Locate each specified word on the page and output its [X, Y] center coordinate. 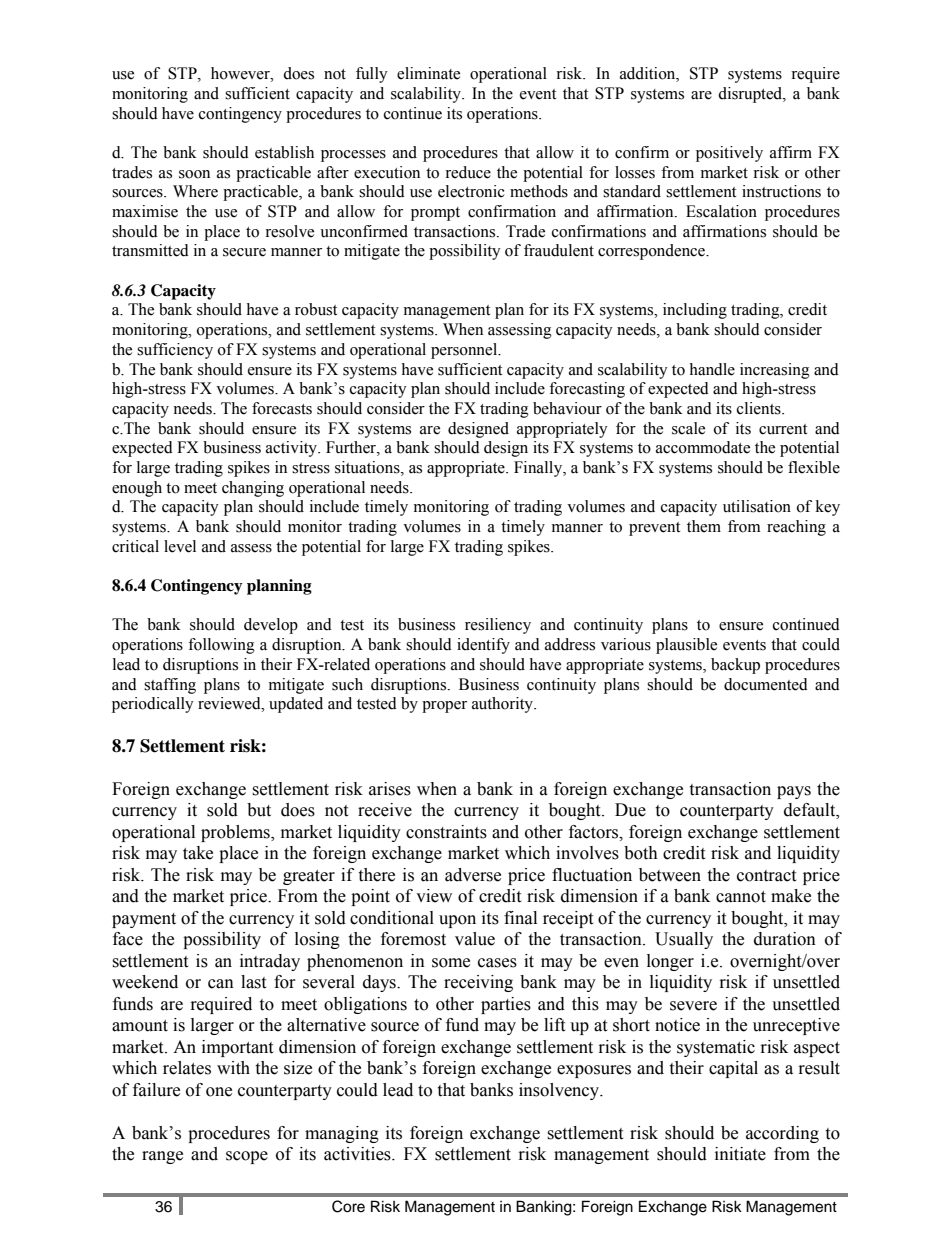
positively [729, 154]
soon [194, 174]
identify [483, 646]
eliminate [428, 73]
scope [247, 1157]
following [221, 646]
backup [735, 666]
